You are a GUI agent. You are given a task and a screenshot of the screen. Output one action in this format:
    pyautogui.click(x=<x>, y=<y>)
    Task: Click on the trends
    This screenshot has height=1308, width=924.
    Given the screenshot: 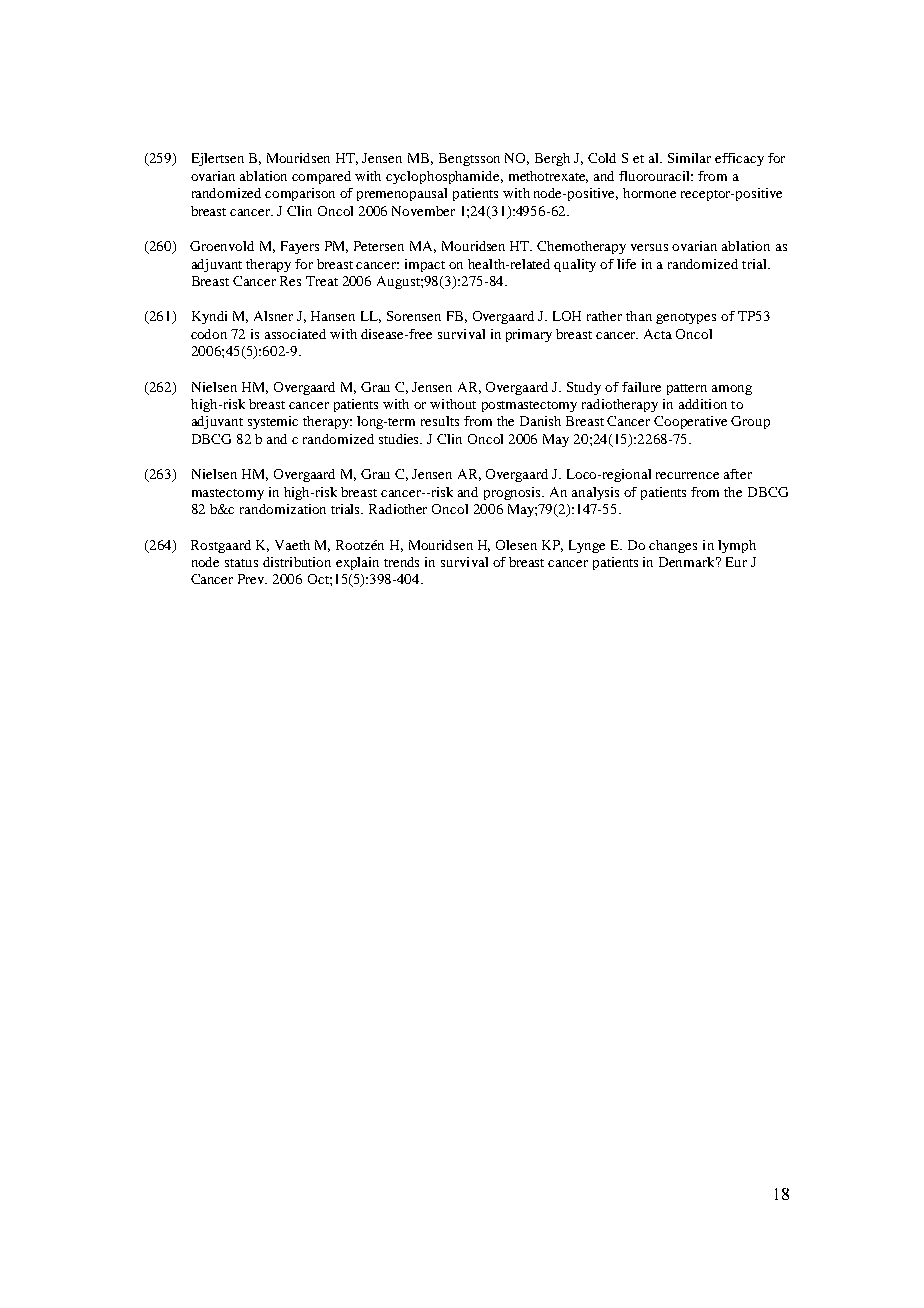 What is the action you would take?
    pyautogui.click(x=401, y=562)
